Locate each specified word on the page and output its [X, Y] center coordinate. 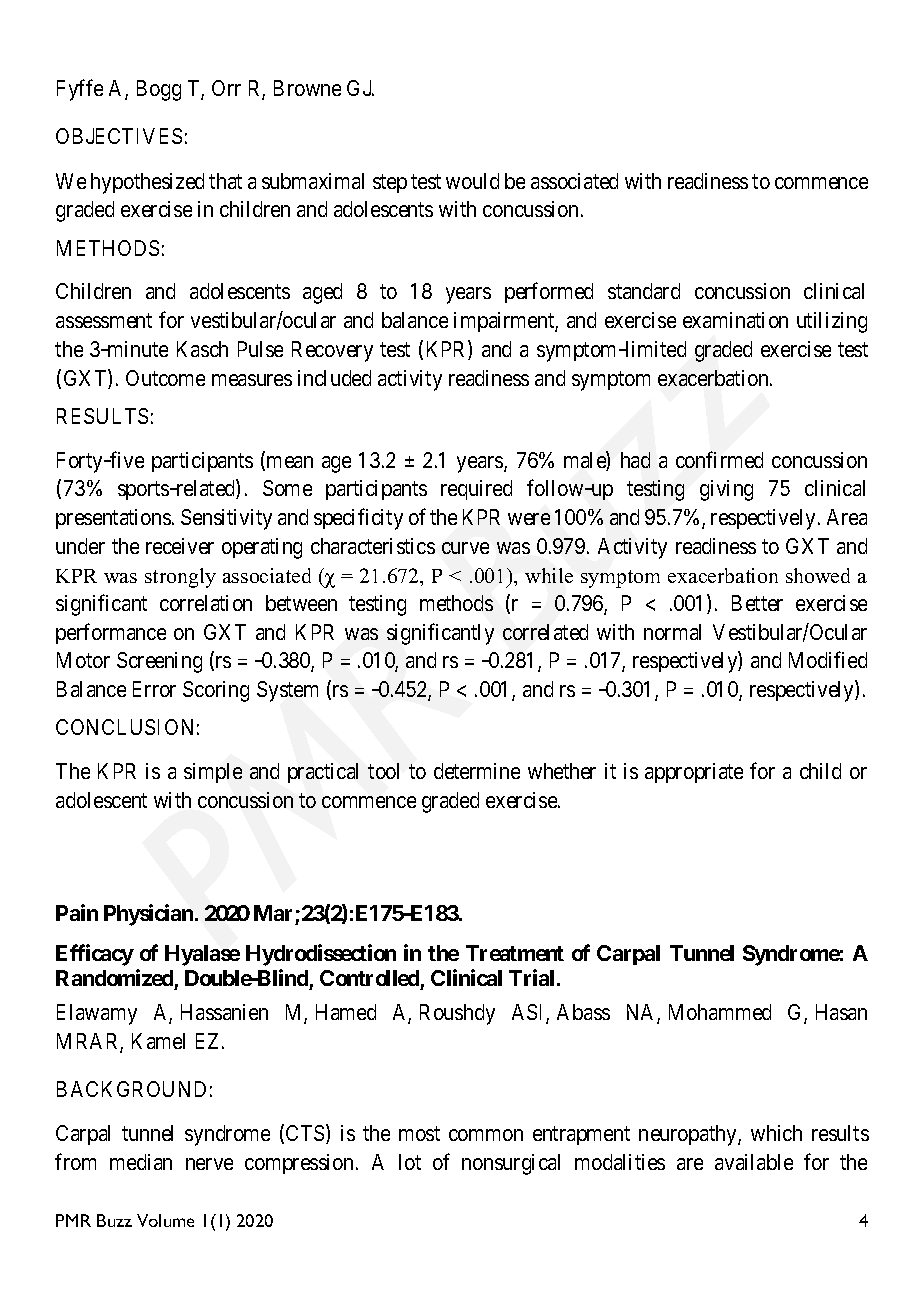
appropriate [694, 773]
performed [549, 293]
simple [213, 773]
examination [735, 320]
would [472, 181]
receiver [180, 546]
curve [465, 548]
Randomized [114, 977]
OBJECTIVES [119, 136]
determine [477, 771]
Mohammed [720, 1012]
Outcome [165, 378]
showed [818, 575]
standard [644, 291]
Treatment [515, 953]
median [141, 1162]
